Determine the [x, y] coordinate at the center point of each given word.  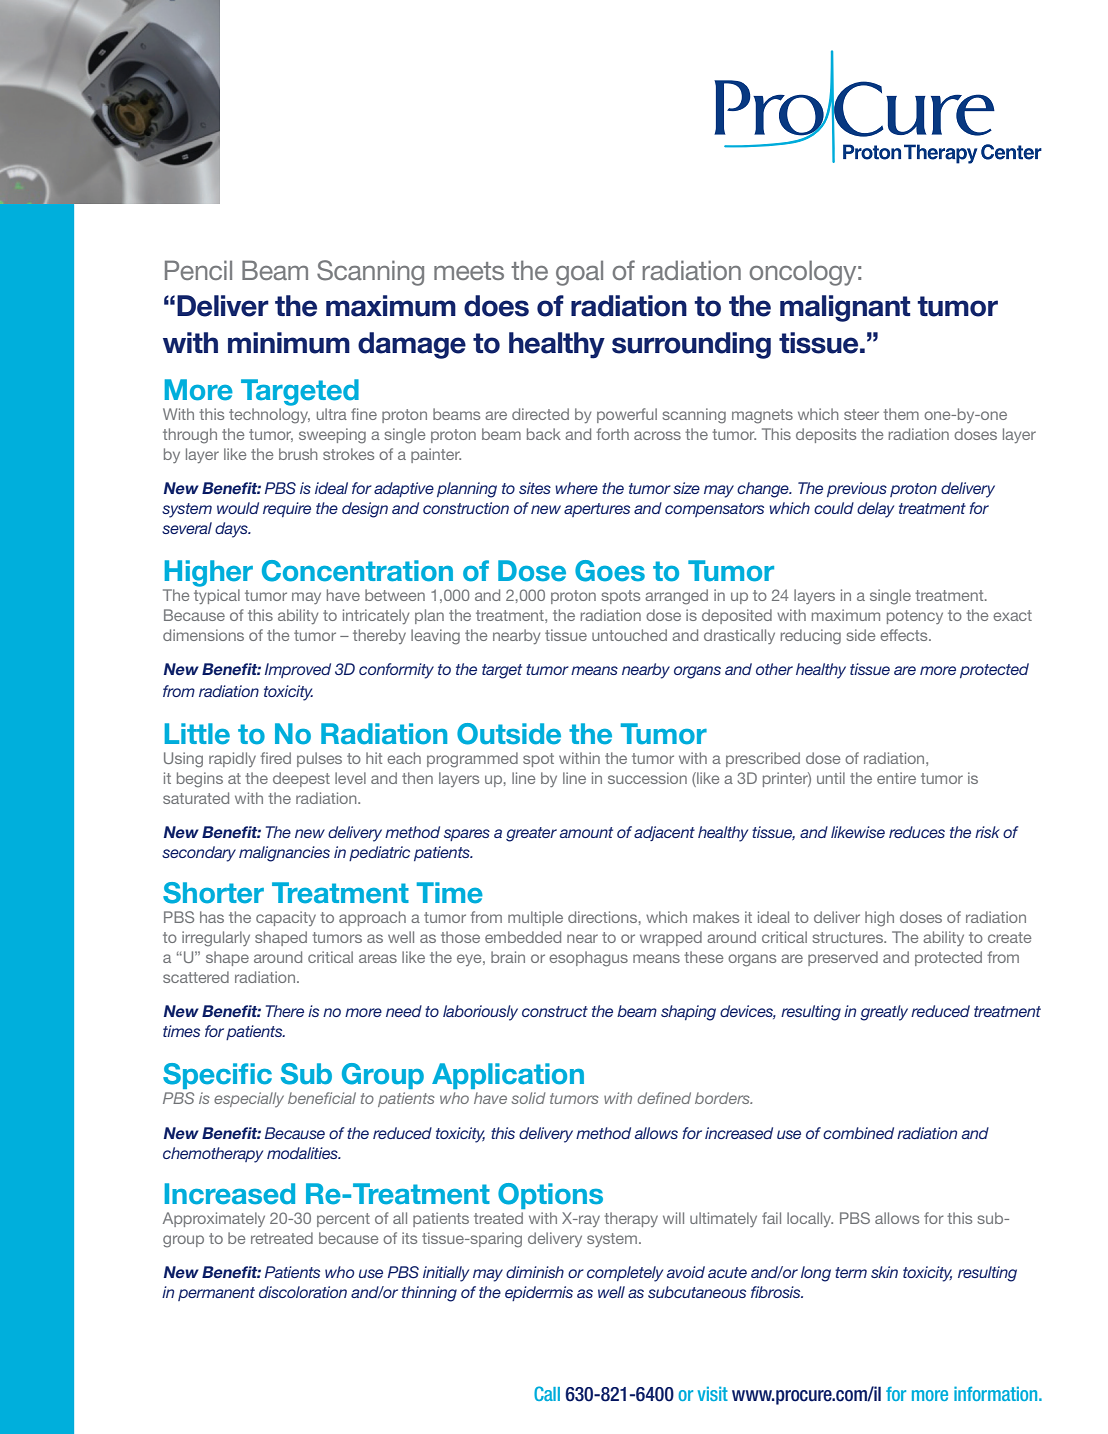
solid [528, 1098]
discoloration [303, 1292]
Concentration [357, 571]
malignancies [284, 854]
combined [858, 1133]
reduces [917, 832]
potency [915, 617]
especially [249, 1099]
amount [586, 832]
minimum [289, 343]
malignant [845, 308]
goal [579, 273]
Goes [610, 571]
